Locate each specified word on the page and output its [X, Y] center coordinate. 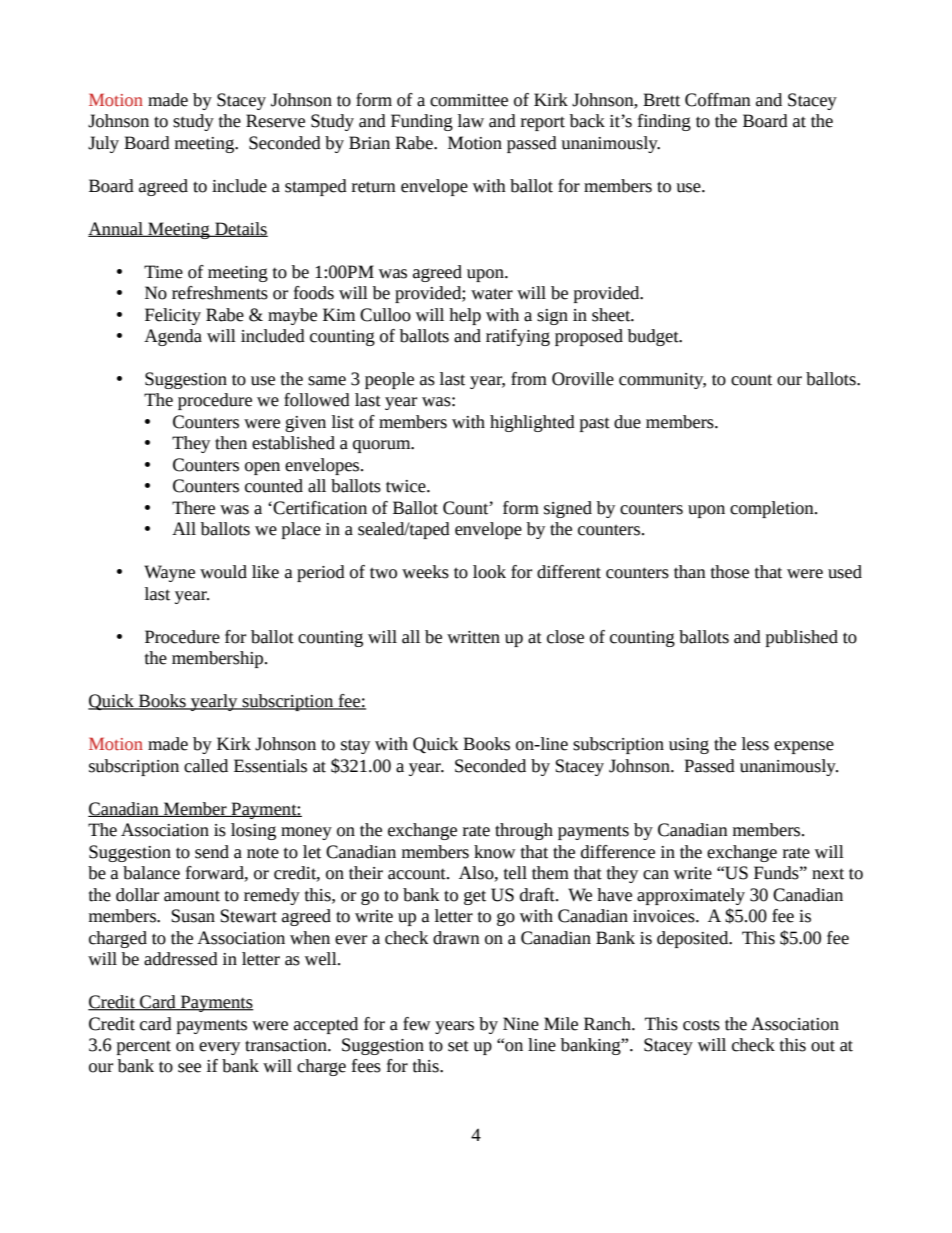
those [730, 572]
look [489, 572]
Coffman [718, 100]
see [189, 1068]
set [458, 1046]
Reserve [275, 121]
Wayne [169, 573]
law [471, 121]
